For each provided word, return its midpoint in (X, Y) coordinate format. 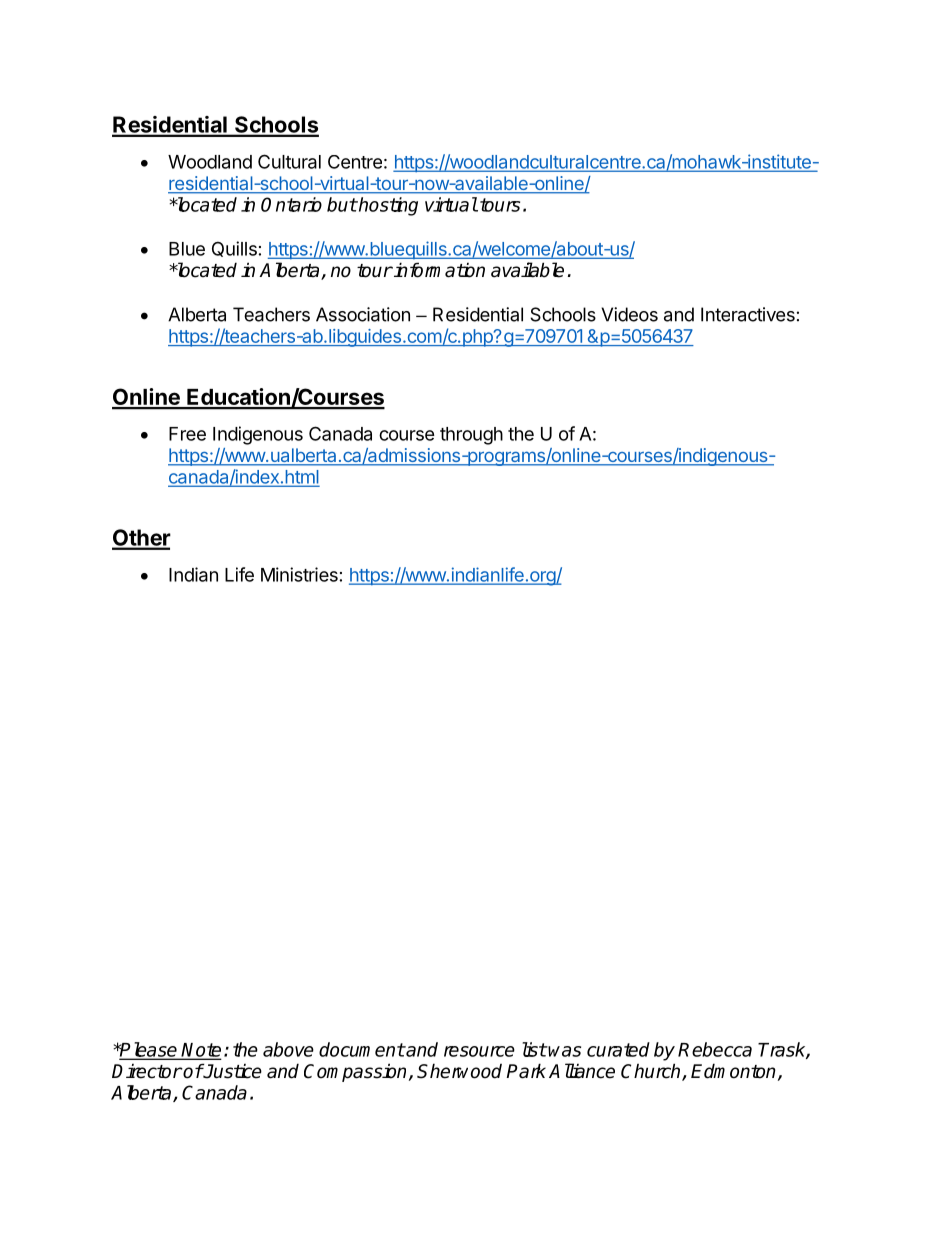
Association (363, 314)
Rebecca (715, 1049)
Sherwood (459, 1071)
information (438, 270)
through (471, 436)
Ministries (299, 574)
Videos (629, 314)
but (342, 204)
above (288, 1049)
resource (479, 1051)
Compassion (355, 1072)
